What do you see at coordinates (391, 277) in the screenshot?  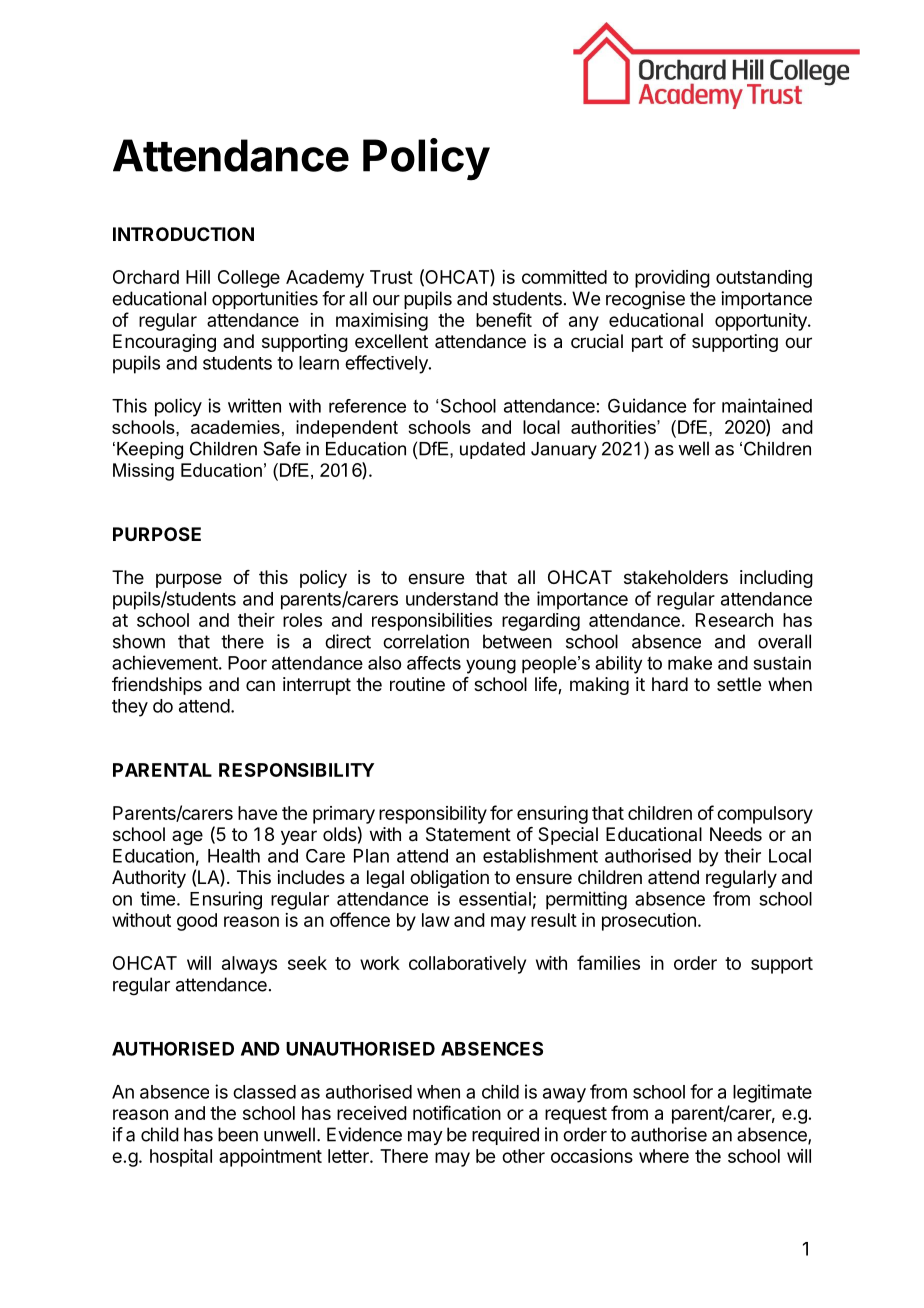 I see `Trust` at bounding box center [391, 277].
